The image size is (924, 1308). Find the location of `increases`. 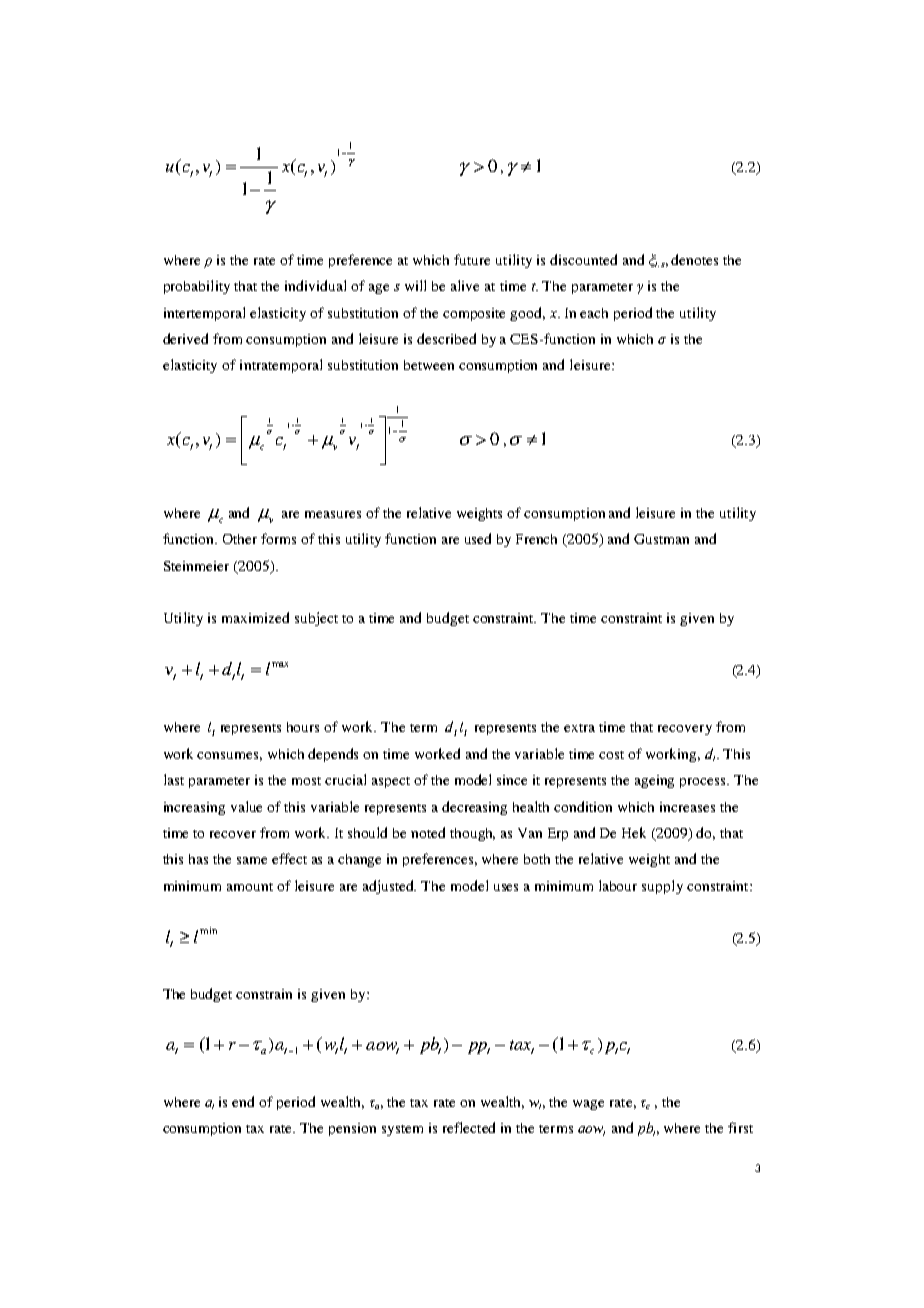

increases is located at coordinates (687, 807).
